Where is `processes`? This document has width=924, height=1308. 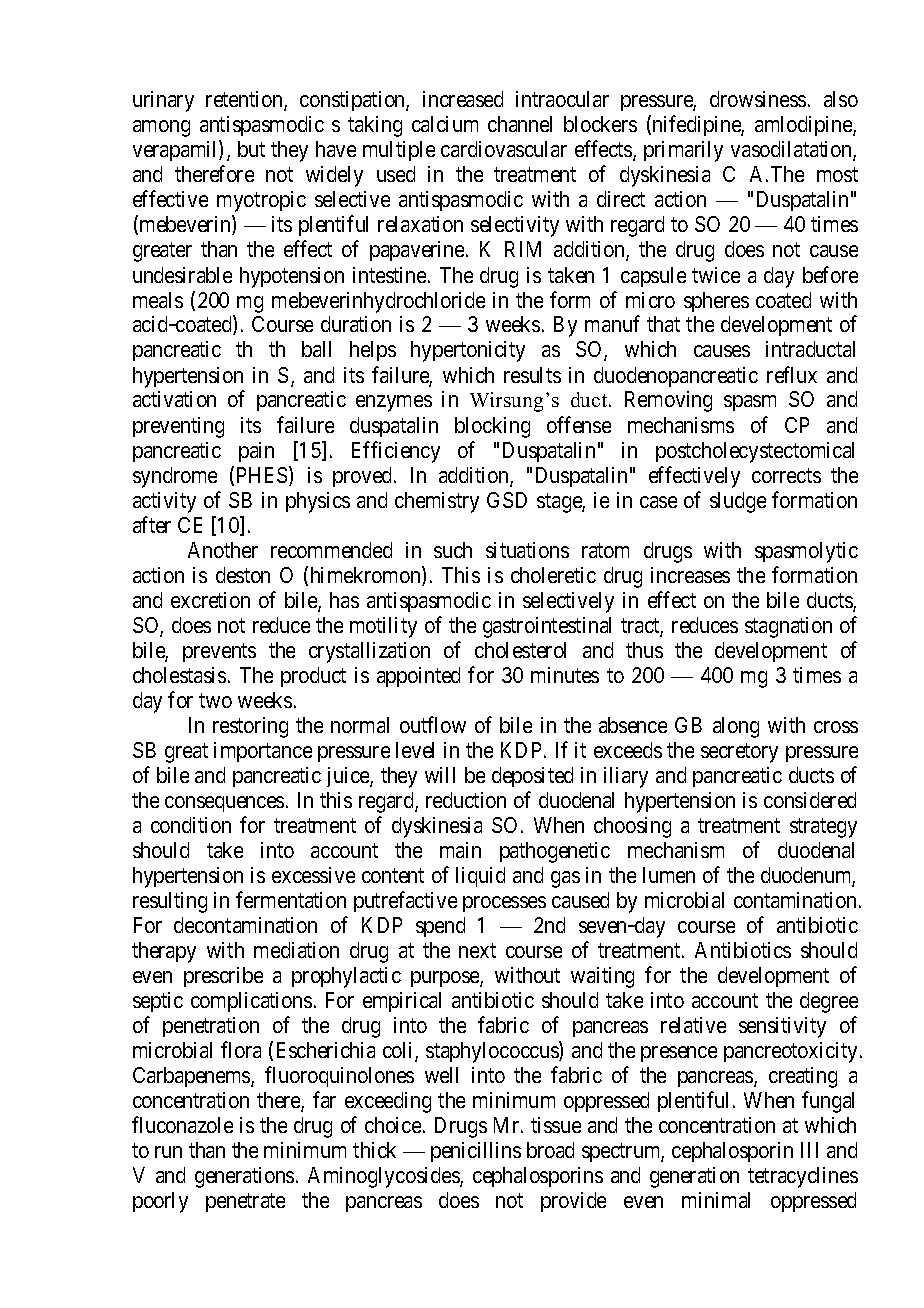 processes is located at coordinates (504, 904).
